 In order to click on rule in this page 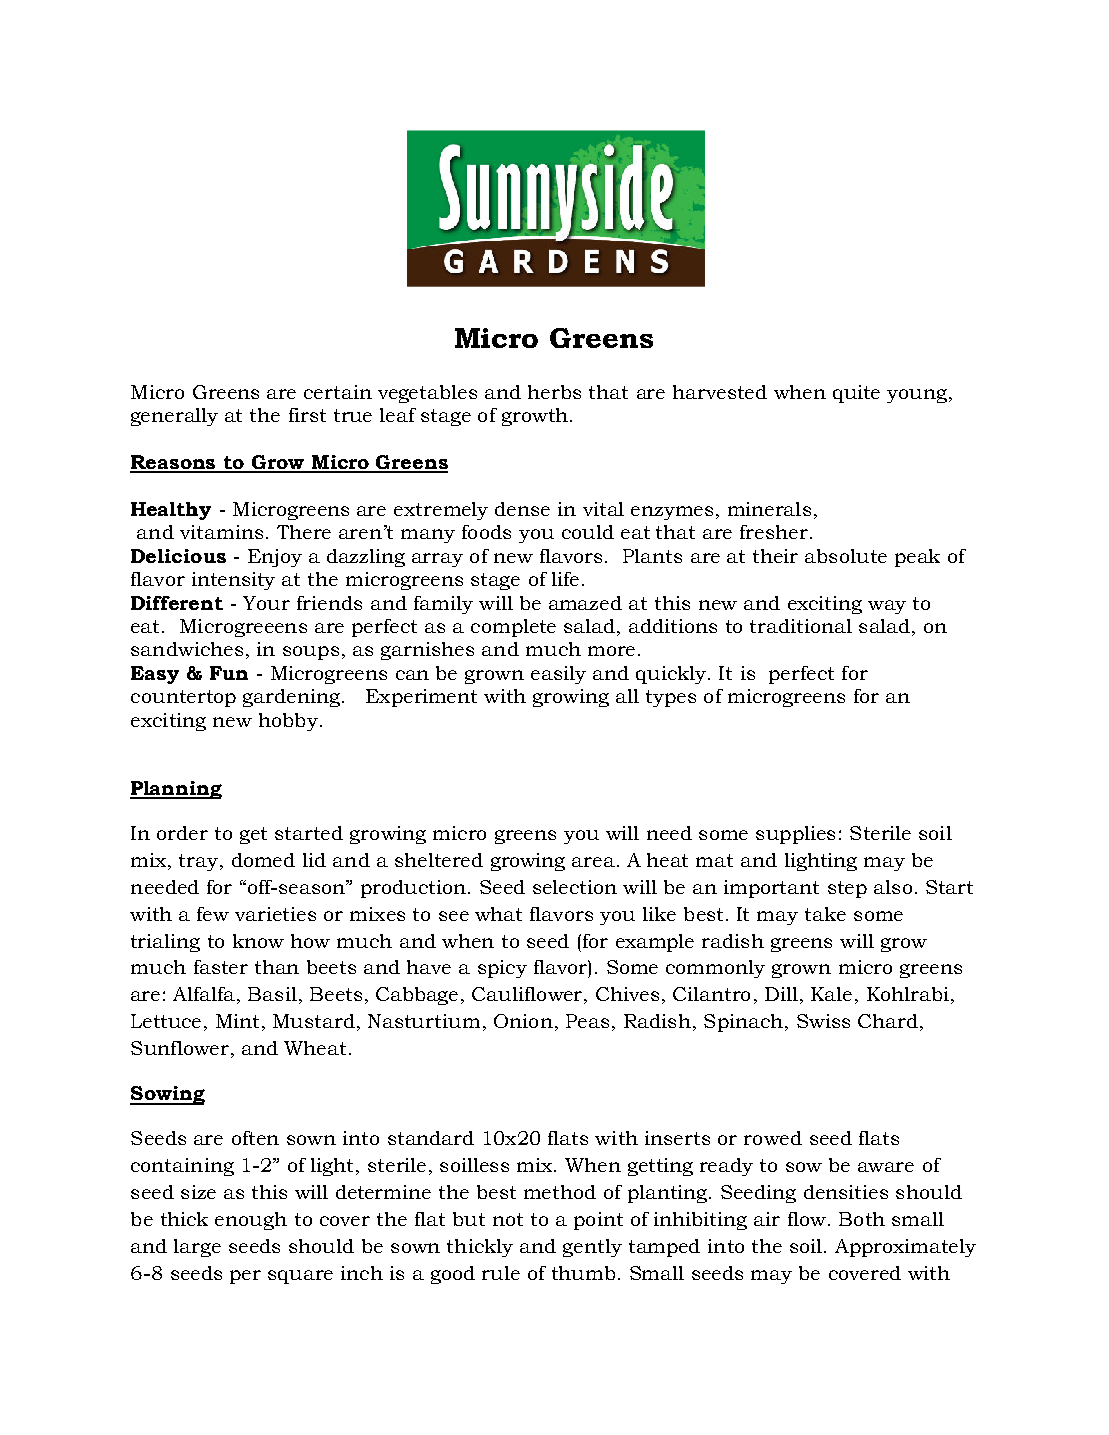, I will do `click(501, 1273)`.
